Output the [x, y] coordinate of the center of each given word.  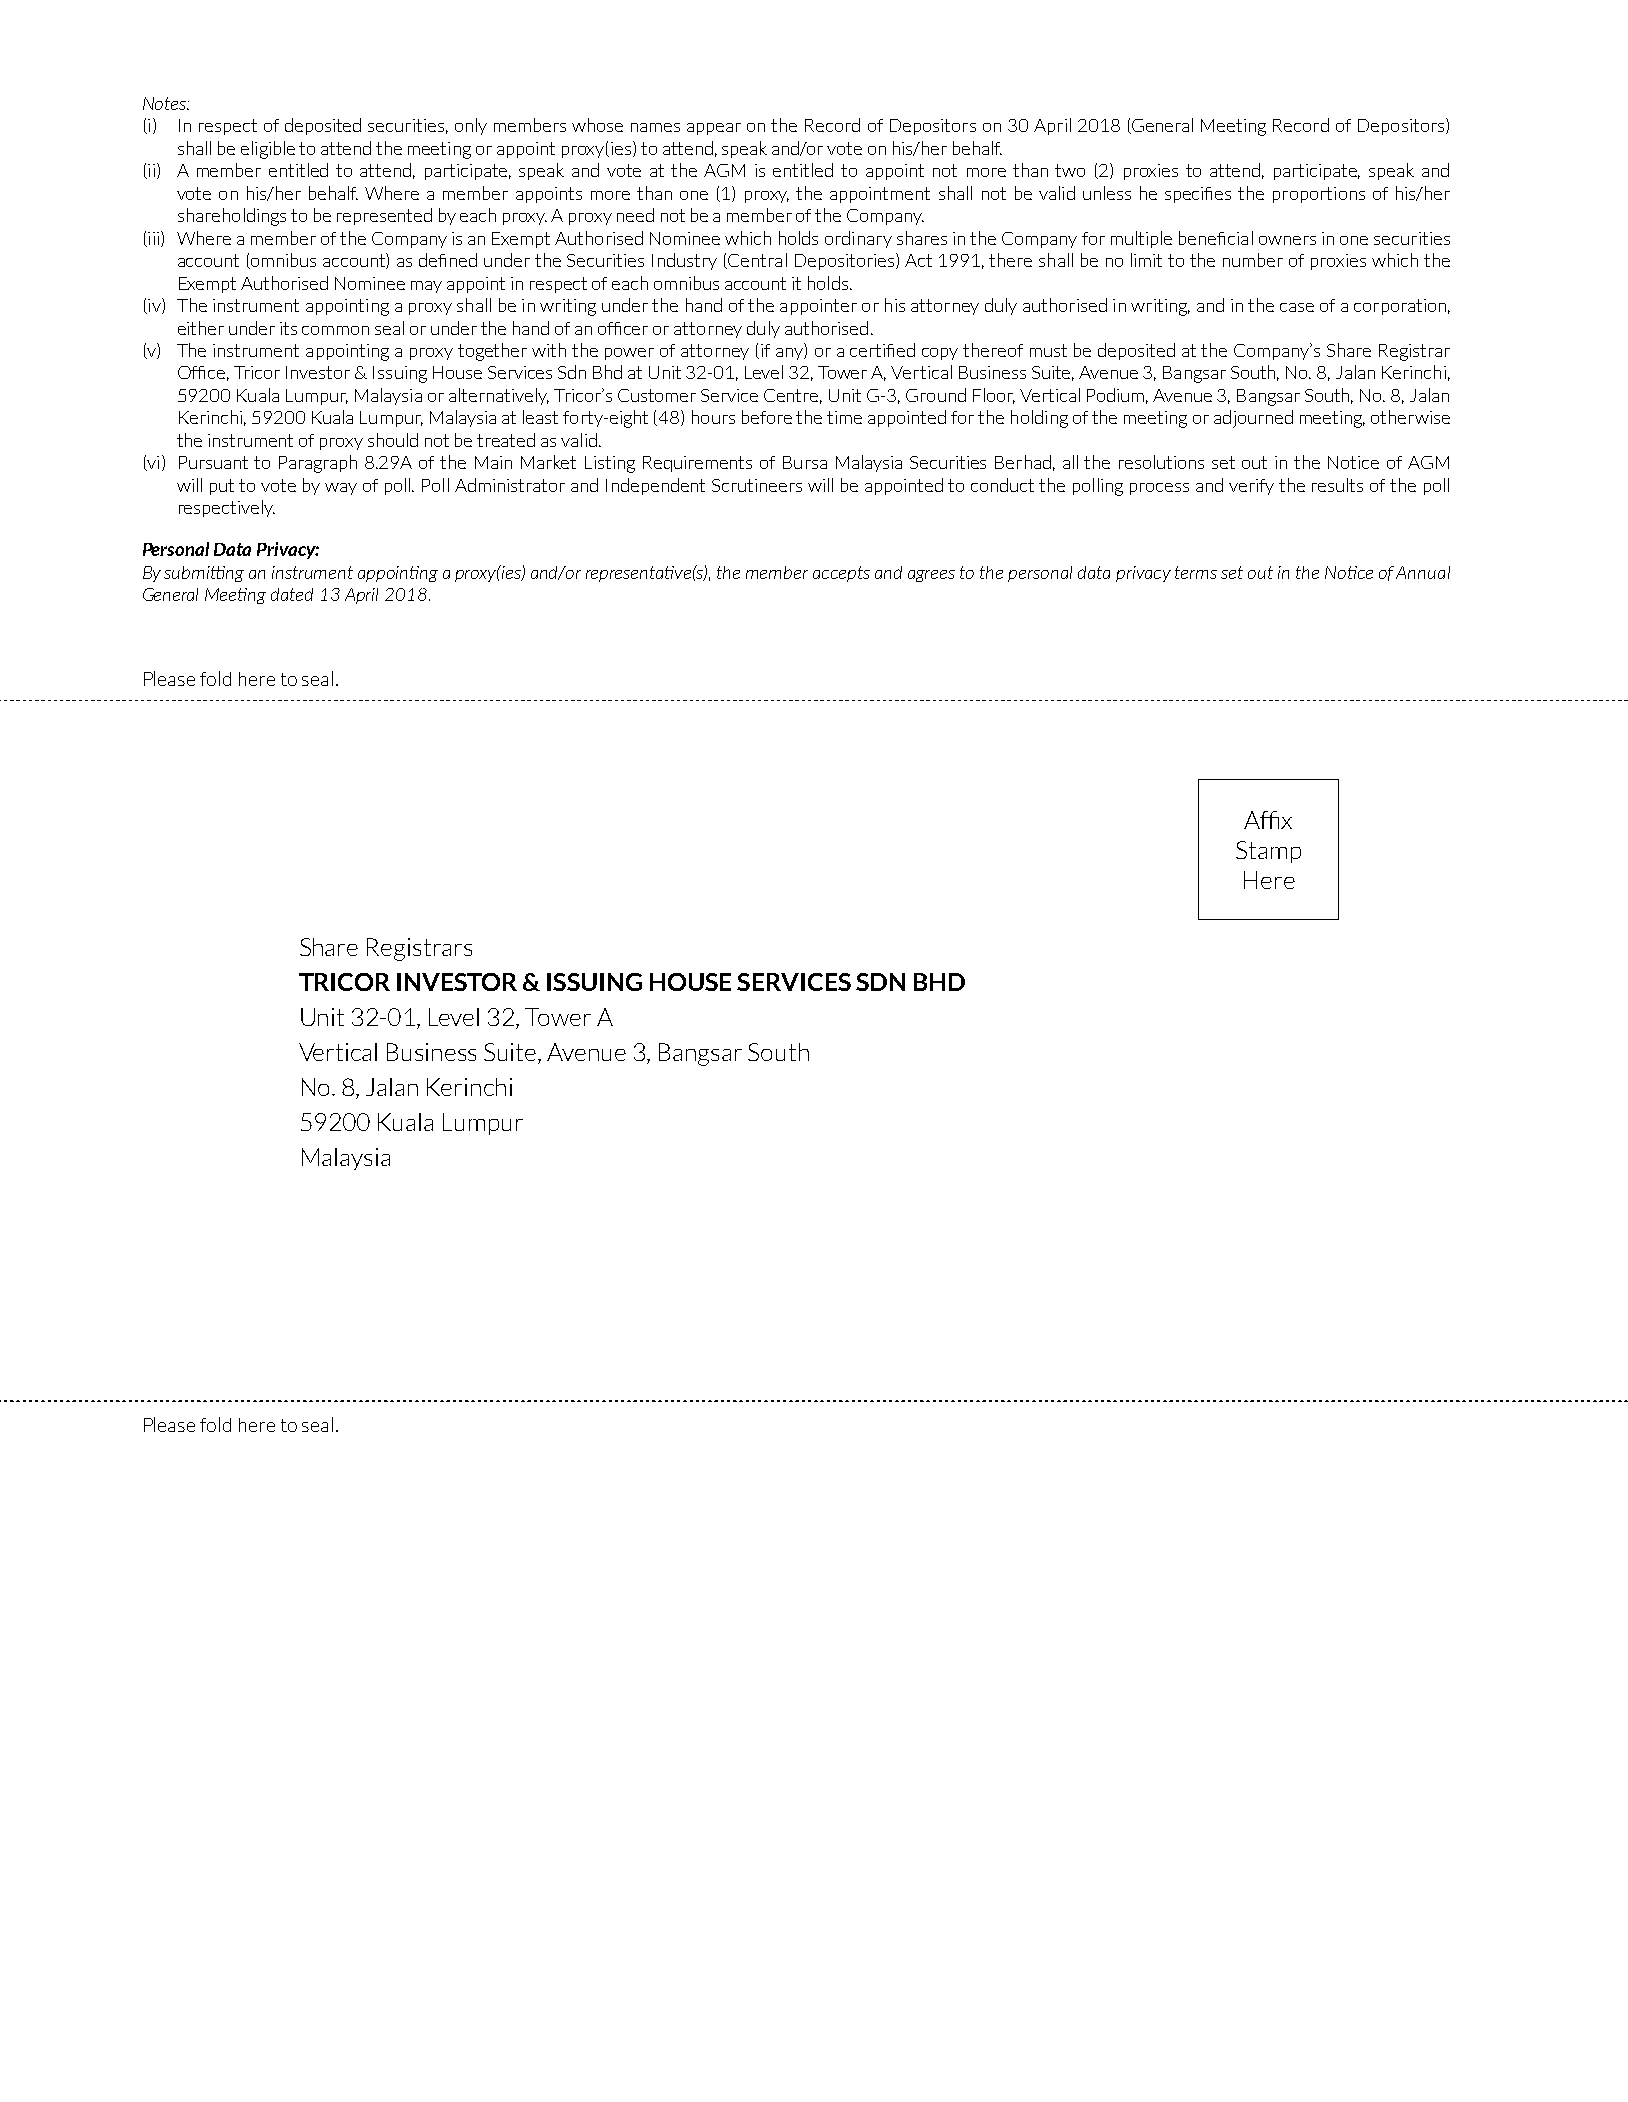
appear [714, 129]
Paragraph [318, 464]
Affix [1268, 820]
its [288, 328]
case [1297, 307]
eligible [268, 150]
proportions [1319, 195]
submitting [204, 574]
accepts [841, 574]
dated [292, 594]
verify [1251, 487]
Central [757, 260]
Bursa [805, 462]
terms [1196, 572]
